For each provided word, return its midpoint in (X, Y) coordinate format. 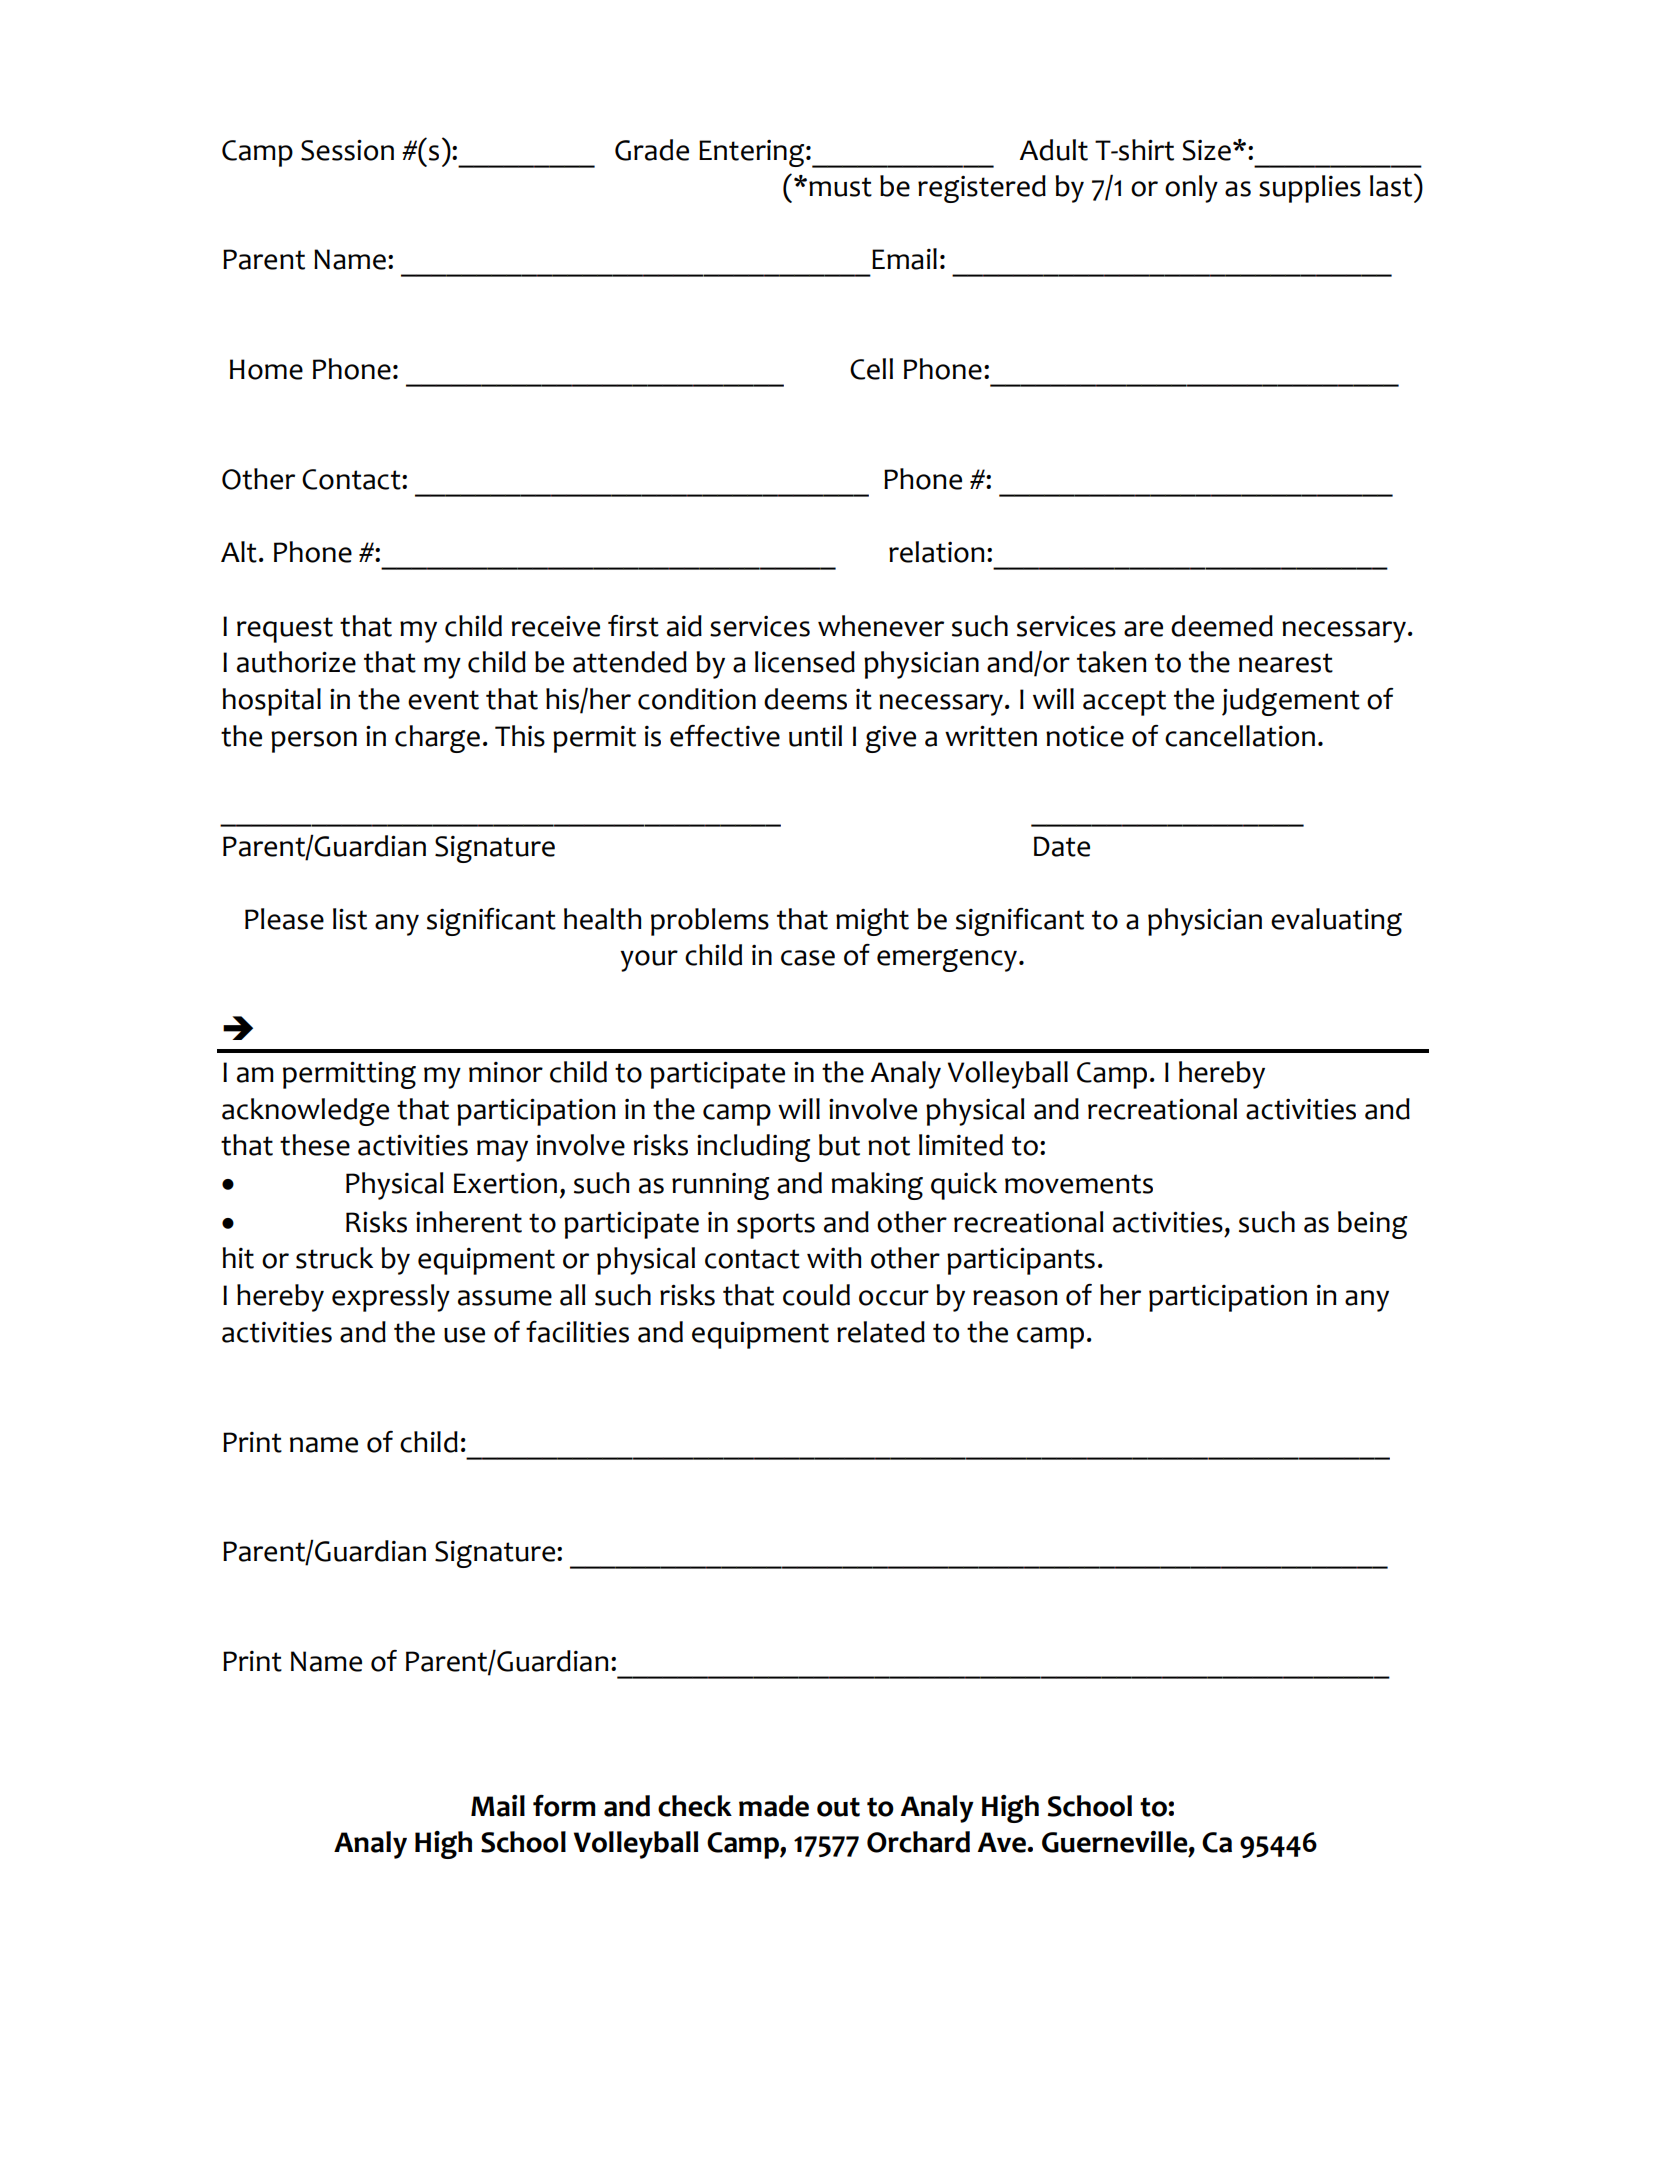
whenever (881, 626)
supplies (1310, 189)
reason (1015, 1298)
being (1372, 1225)
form (564, 1806)
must (840, 187)
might (872, 922)
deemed (1222, 626)
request (285, 630)
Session (347, 150)
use (464, 1335)
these (315, 1145)
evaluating (1336, 922)
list (350, 919)
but (839, 1145)
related (881, 1332)
